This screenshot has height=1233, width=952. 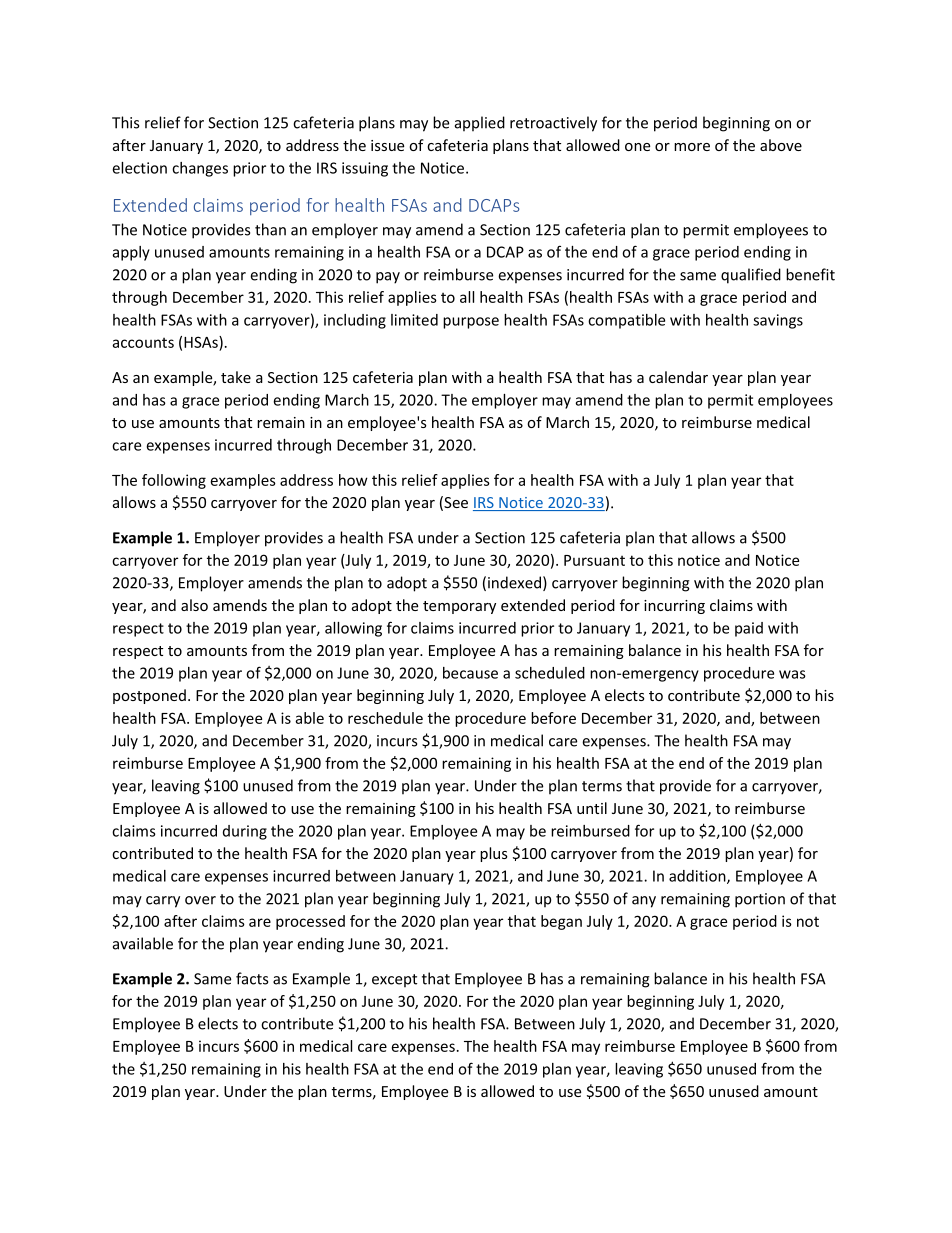 What do you see at coordinates (471, 323) in the screenshot?
I see `purpose` at bounding box center [471, 323].
